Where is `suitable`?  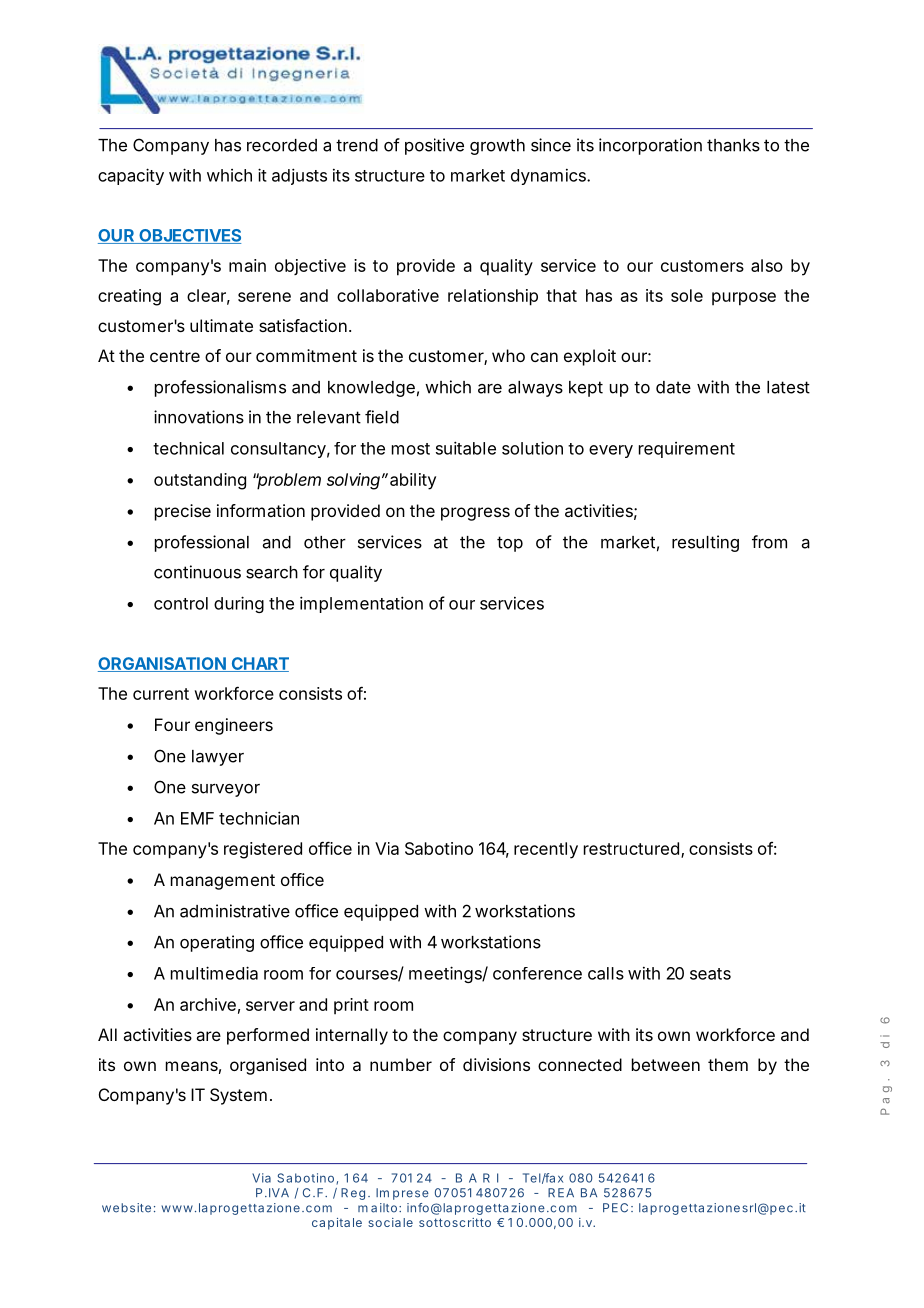
suitable is located at coordinates (466, 448).
